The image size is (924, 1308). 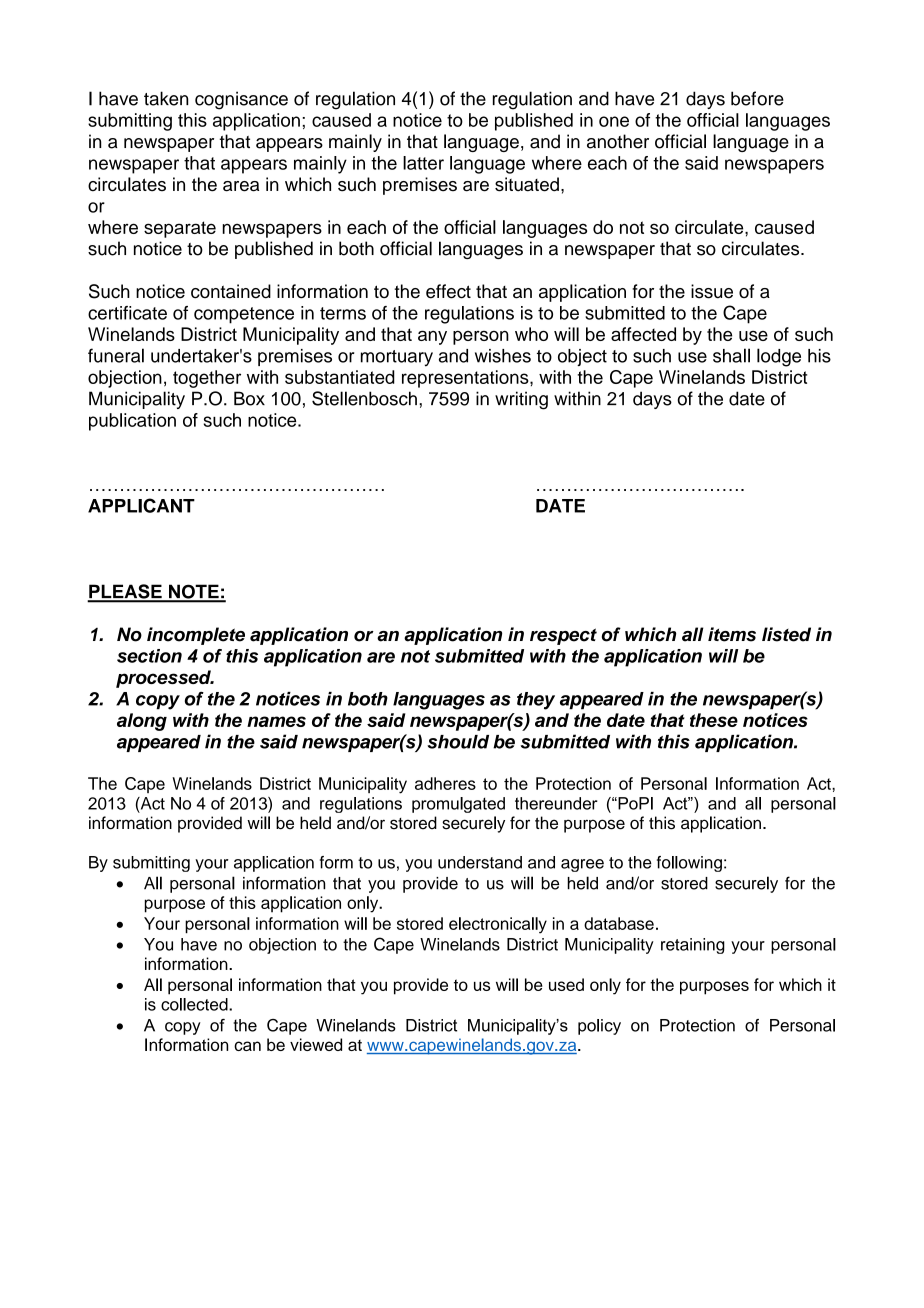 What do you see at coordinates (714, 720) in the document?
I see `these` at bounding box center [714, 720].
